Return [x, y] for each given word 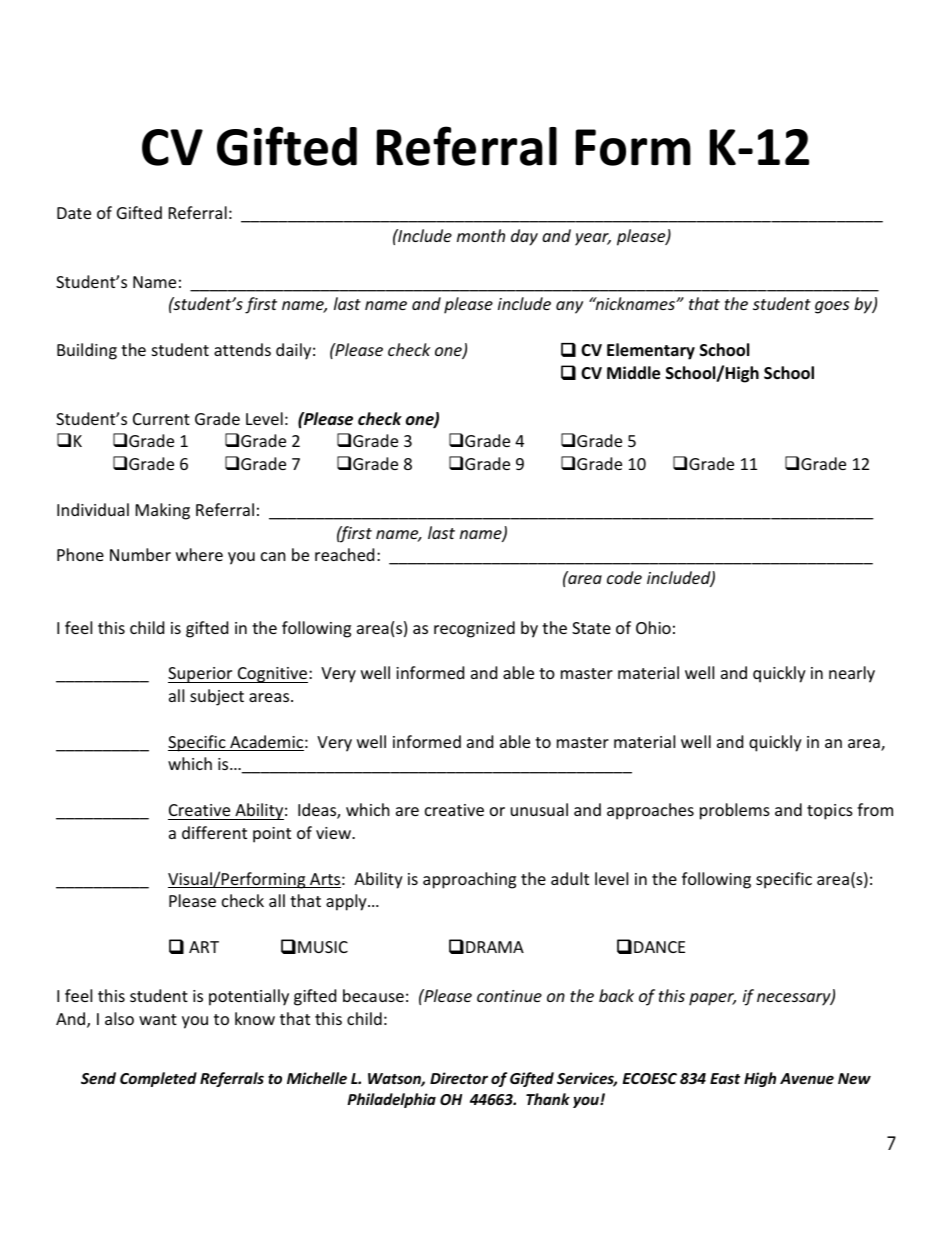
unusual [539, 809]
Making [163, 511]
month [481, 235]
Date [74, 213]
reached [344, 554]
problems [735, 811]
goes [832, 307]
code [624, 577]
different [214, 832]
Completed [158, 1079]
